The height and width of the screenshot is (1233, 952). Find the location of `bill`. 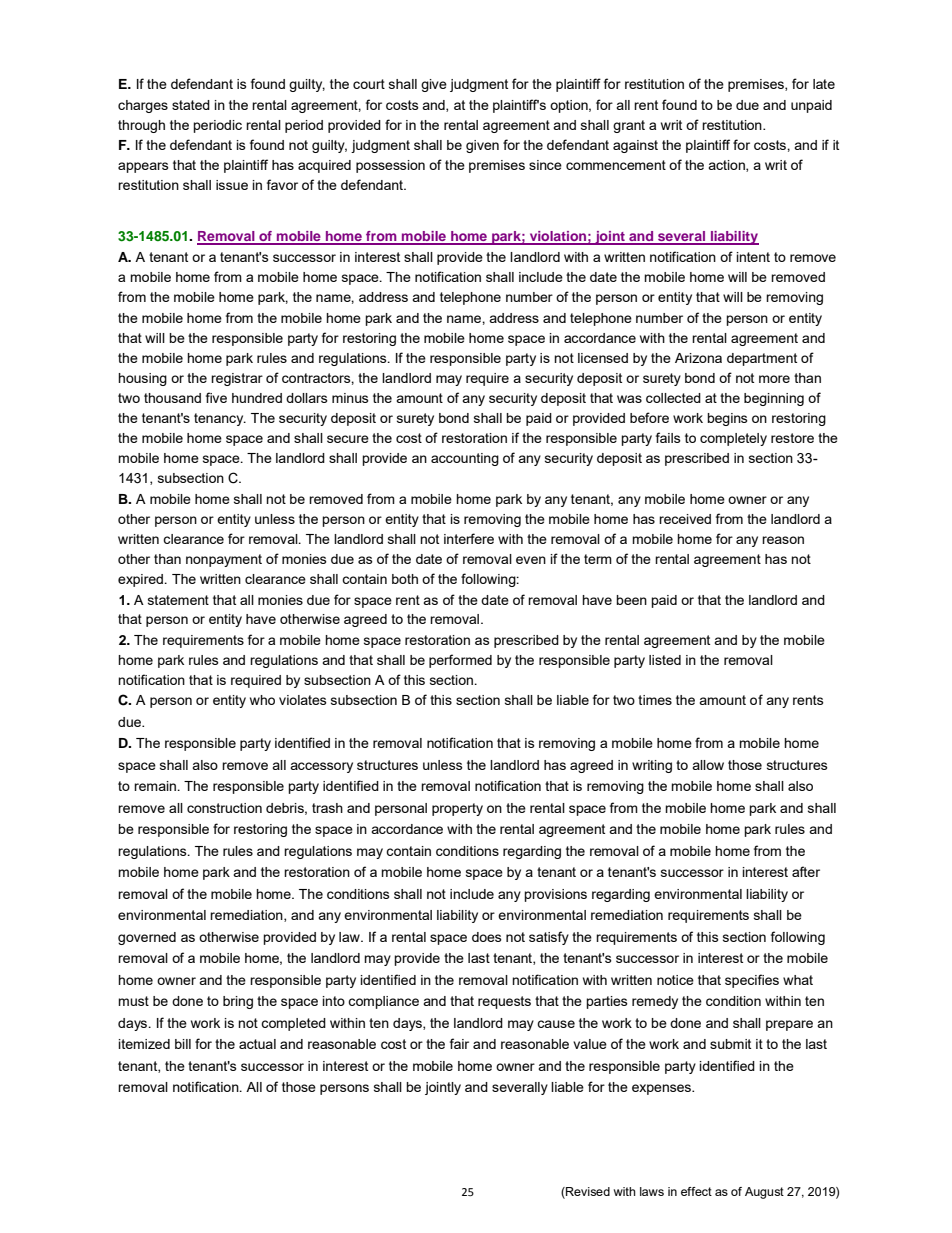

bill is located at coordinates (183, 1044).
